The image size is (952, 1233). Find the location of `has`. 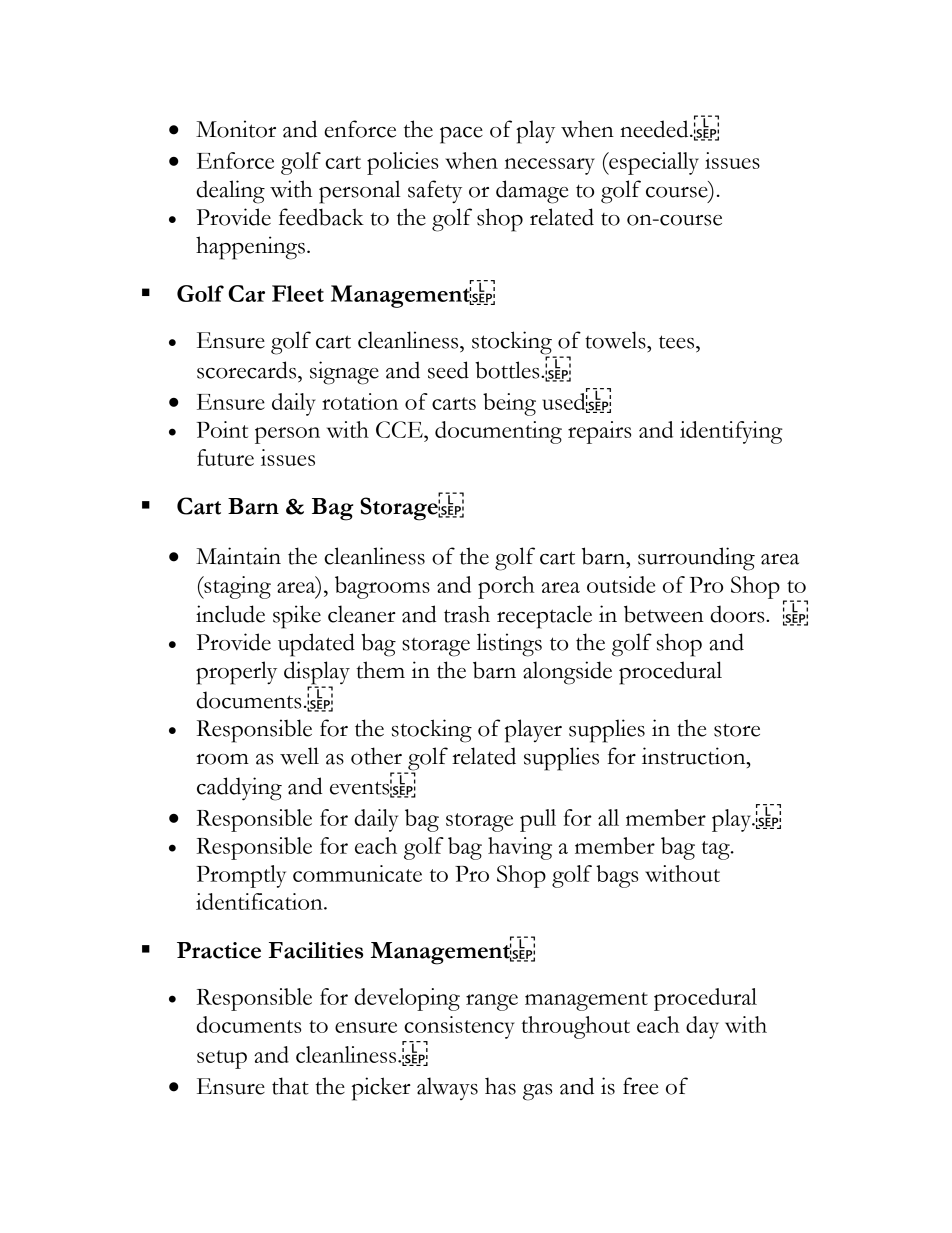

has is located at coordinates (500, 1086).
